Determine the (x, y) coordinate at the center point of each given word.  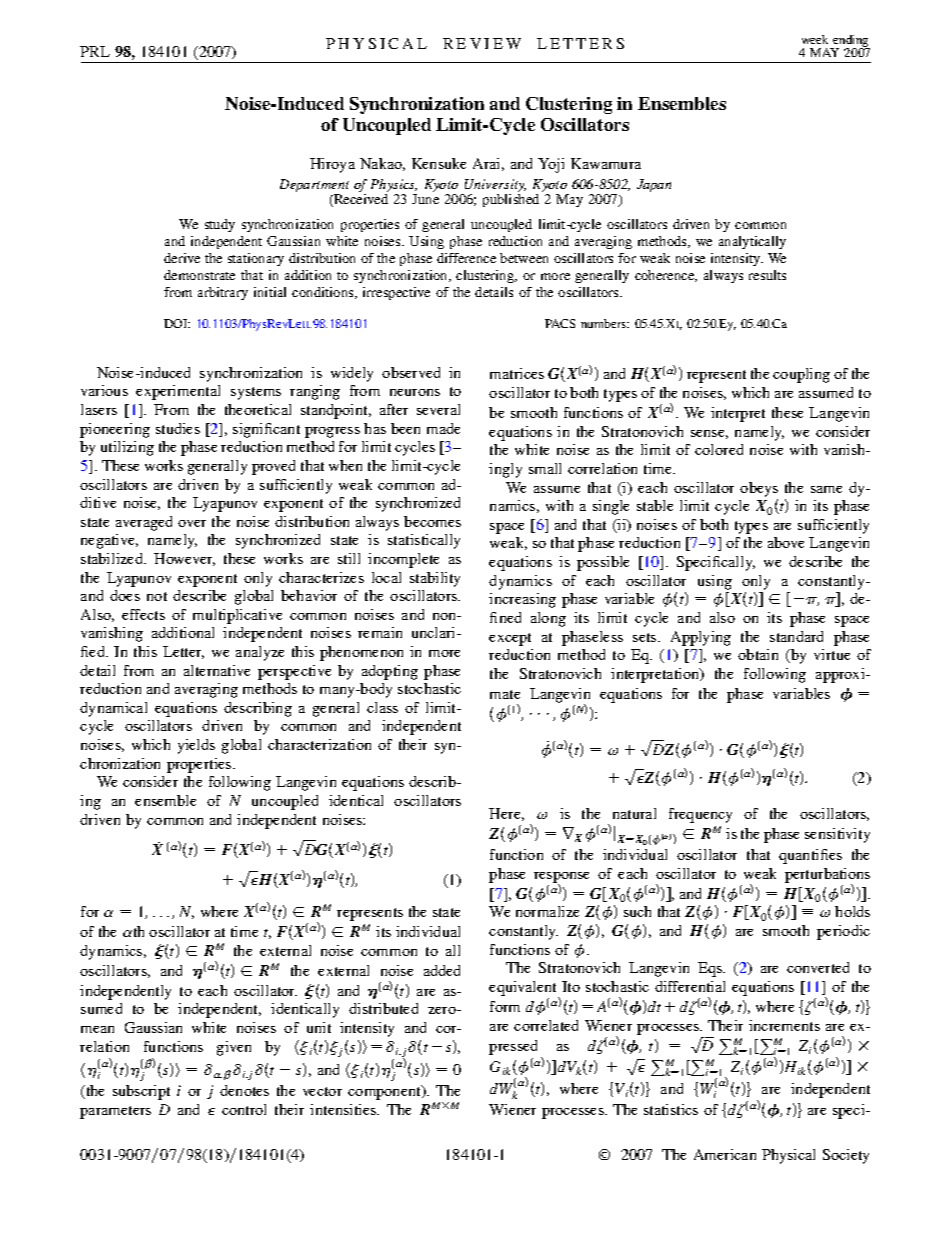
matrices (517, 373)
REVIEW (482, 43)
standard (796, 636)
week (815, 39)
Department (314, 187)
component (385, 1092)
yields (196, 746)
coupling (801, 375)
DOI (177, 323)
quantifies (810, 856)
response (561, 878)
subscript (141, 1092)
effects (143, 614)
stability (435, 579)
